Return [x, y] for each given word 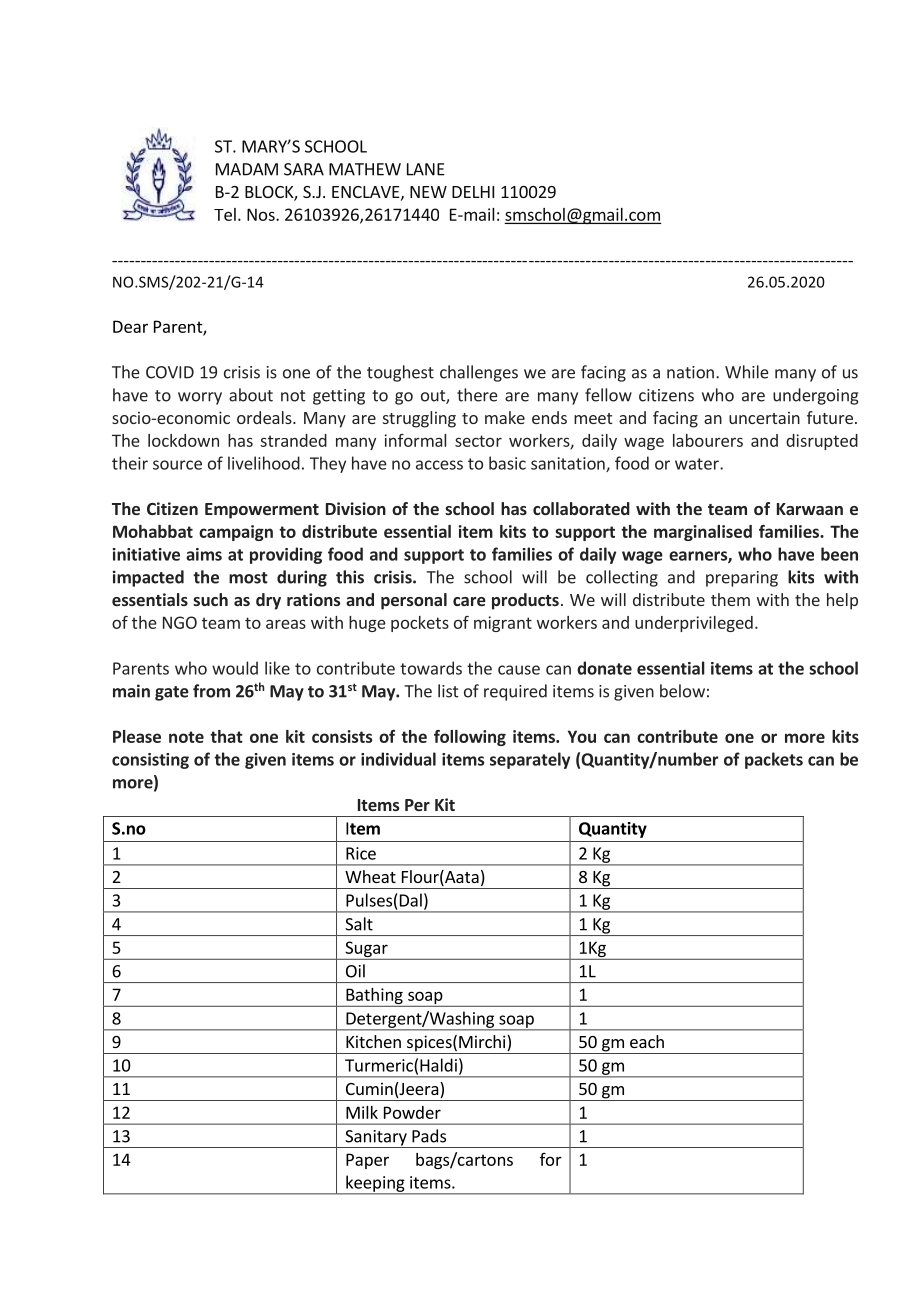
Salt [359, 924]
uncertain [764, 418]
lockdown [183, 440]
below [682, 691]
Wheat [370, 876]
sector [478, 441]
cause [519, 670]
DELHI [473, 192]
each [647, 1041]
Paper [367, 1161]
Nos [262, 214]
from [211, 691]
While [747, 372]
